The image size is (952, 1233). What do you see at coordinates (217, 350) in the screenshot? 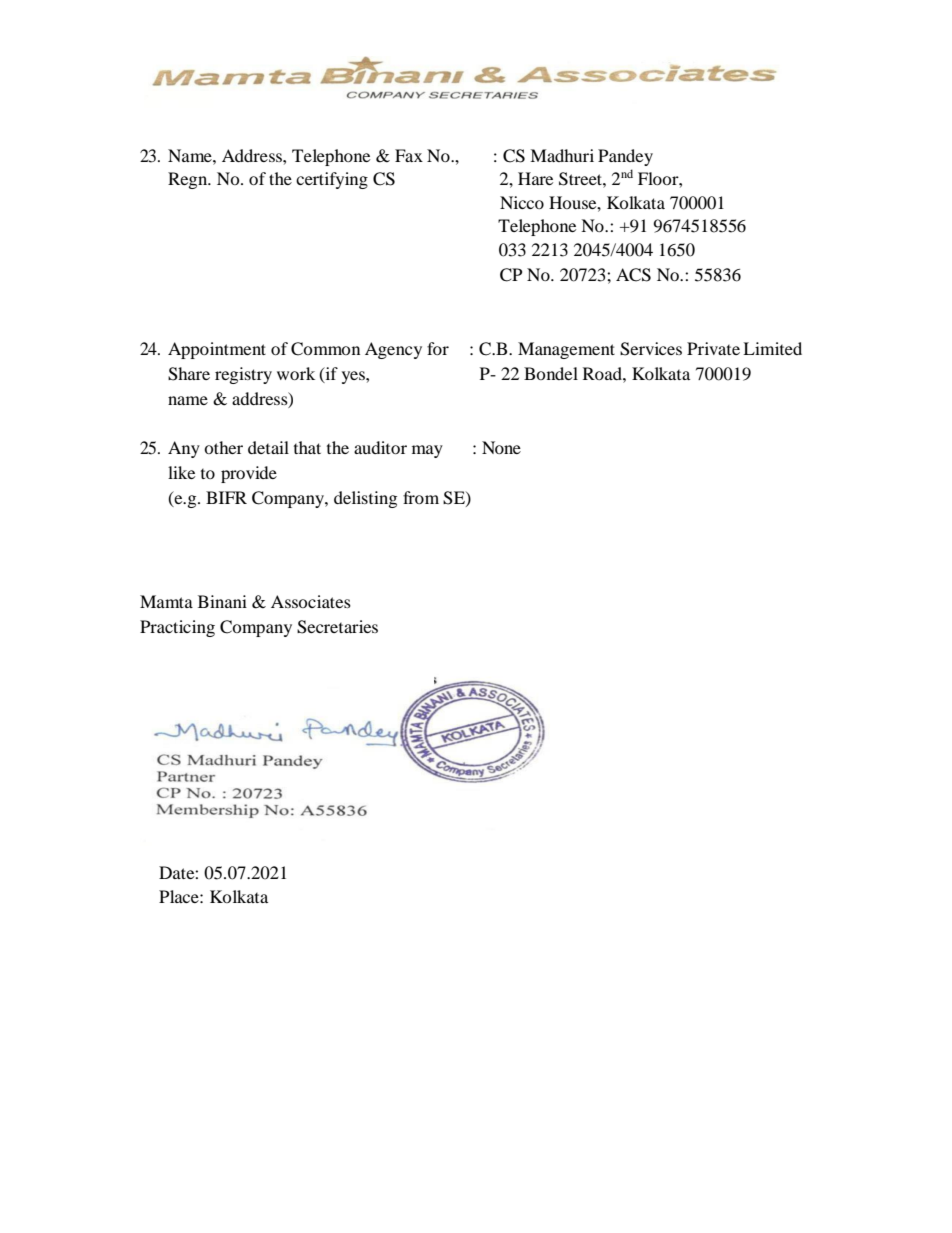
I see `Appointment` at bounding box center [217, 350].
